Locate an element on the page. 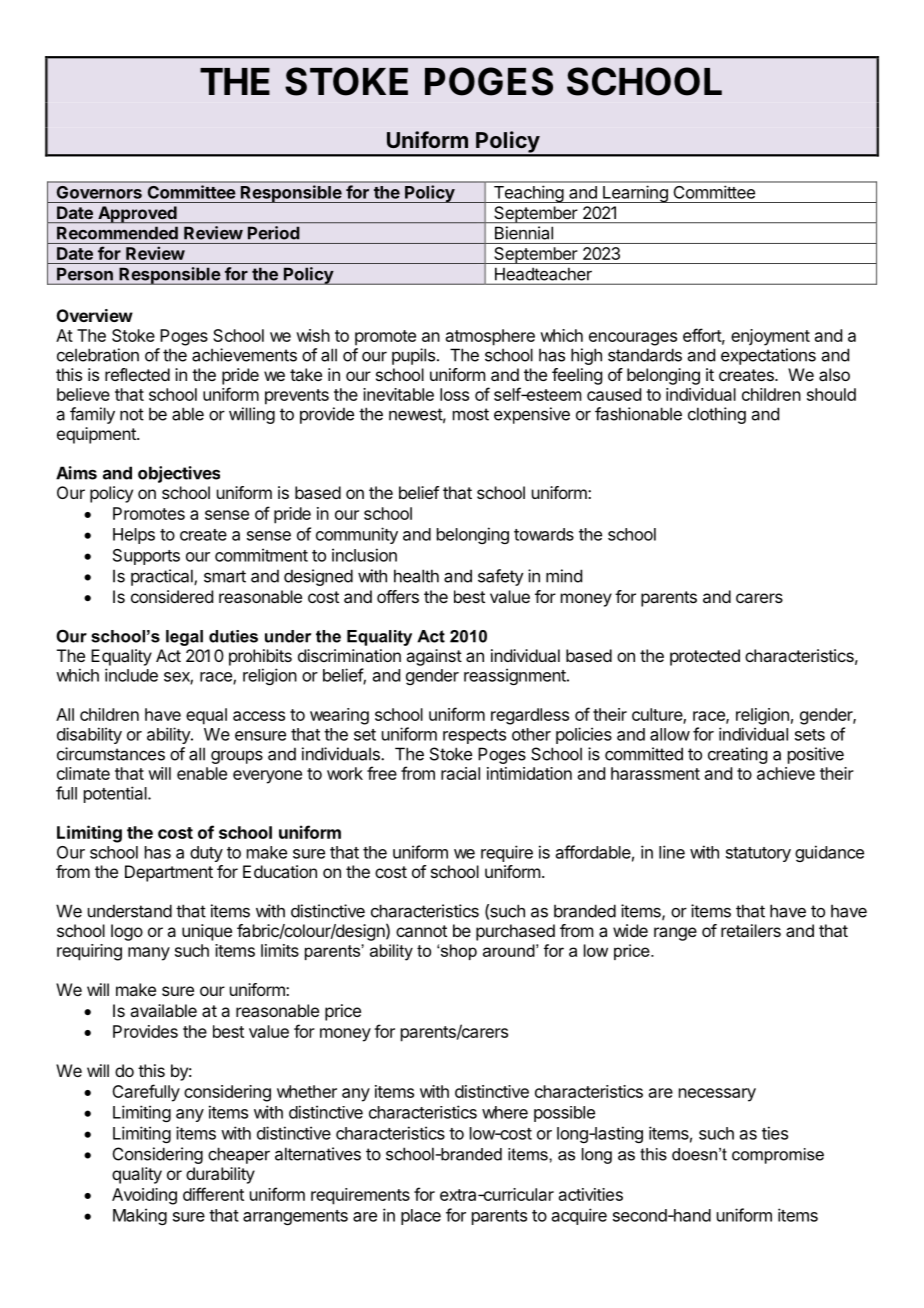 This image has height=1308, width=924. Governors is located at coordinates (99, 192).
